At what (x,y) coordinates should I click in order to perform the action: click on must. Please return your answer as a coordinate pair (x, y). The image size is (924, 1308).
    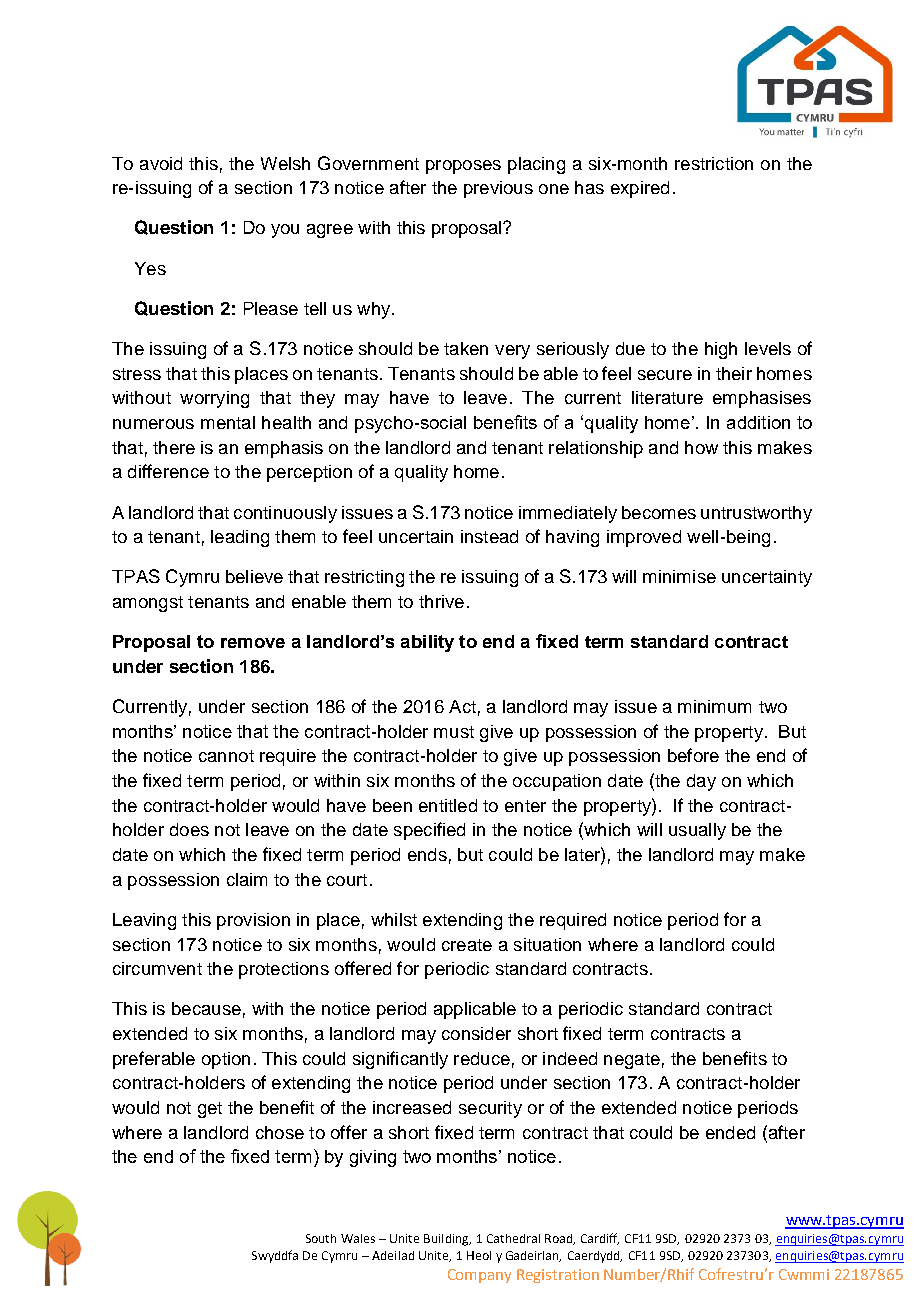
    Looking at the image, I should click on (454, 732).
